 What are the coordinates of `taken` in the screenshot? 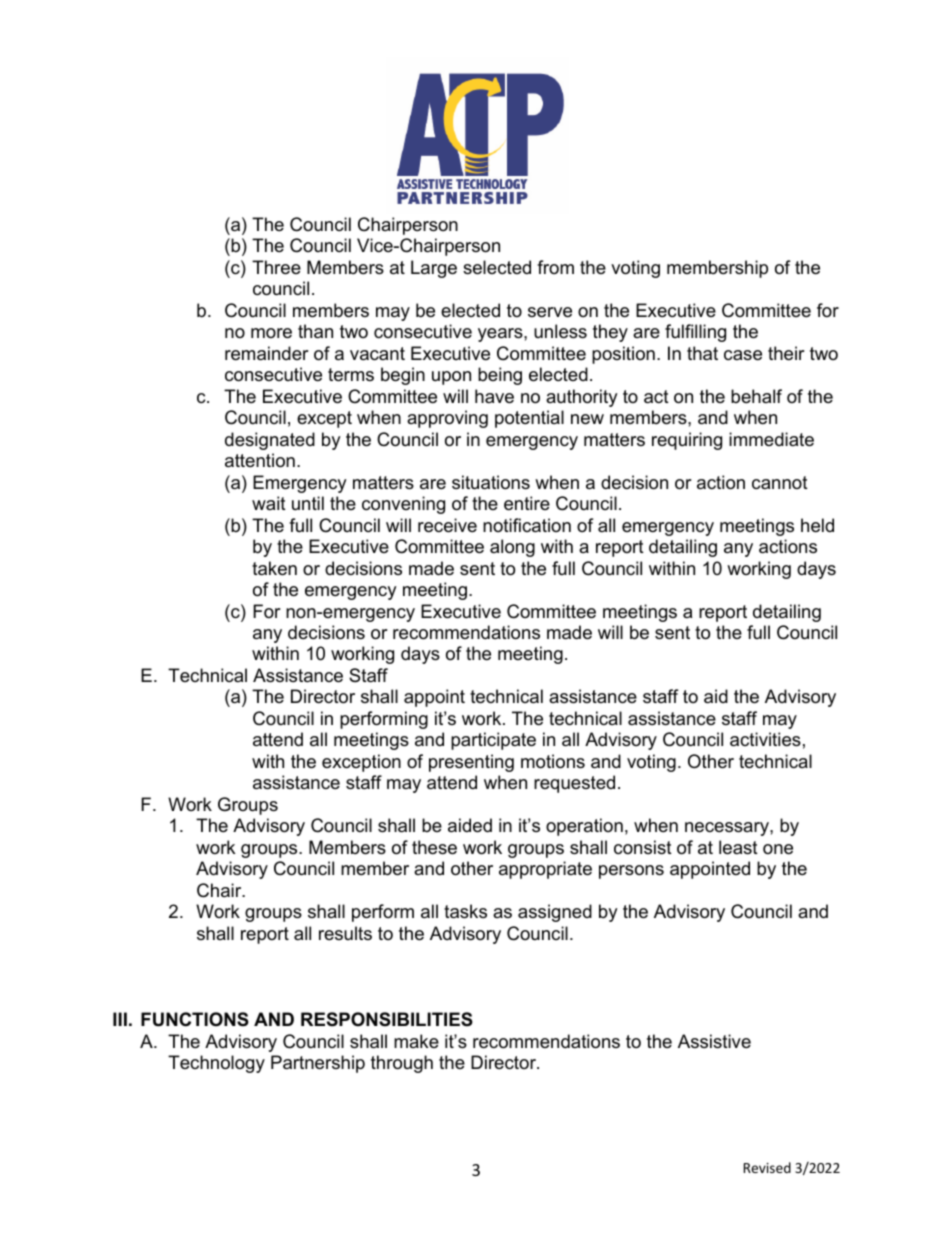 It's located at (274, 568).
